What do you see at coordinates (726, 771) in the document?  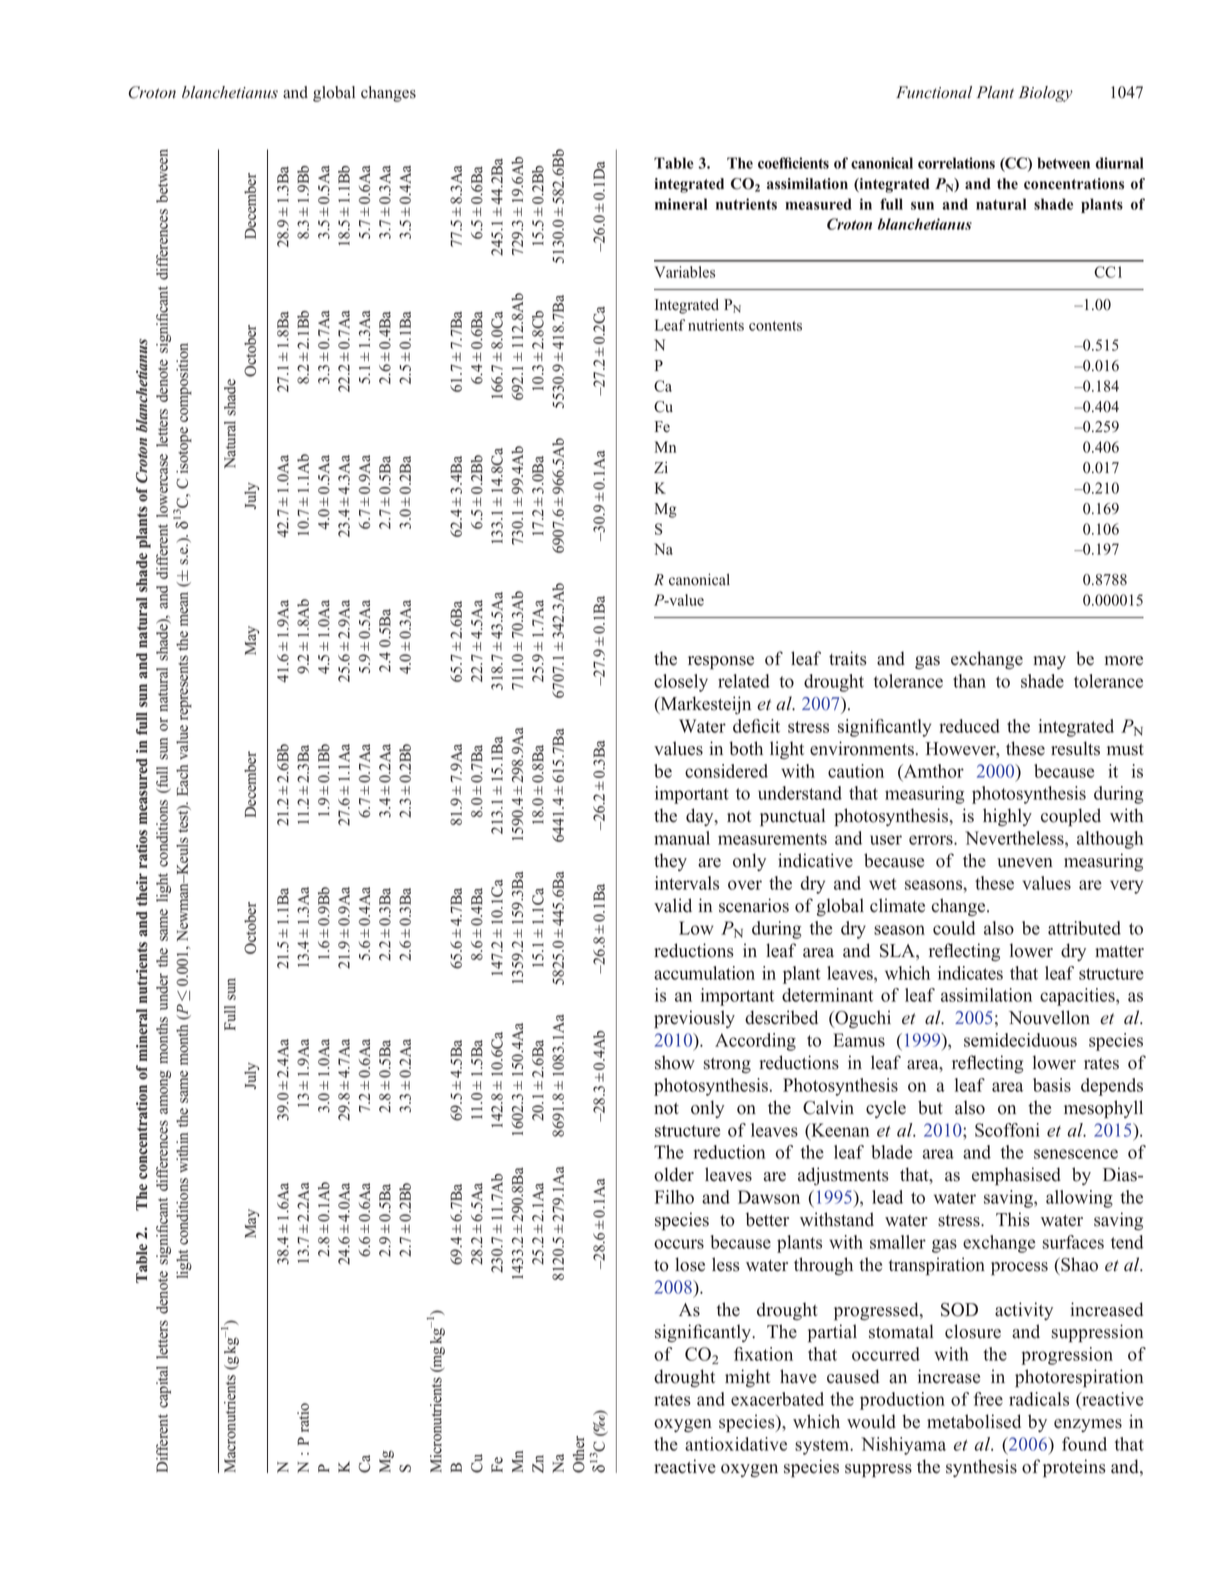 I see `considered` at bounding box center [726, 771].
